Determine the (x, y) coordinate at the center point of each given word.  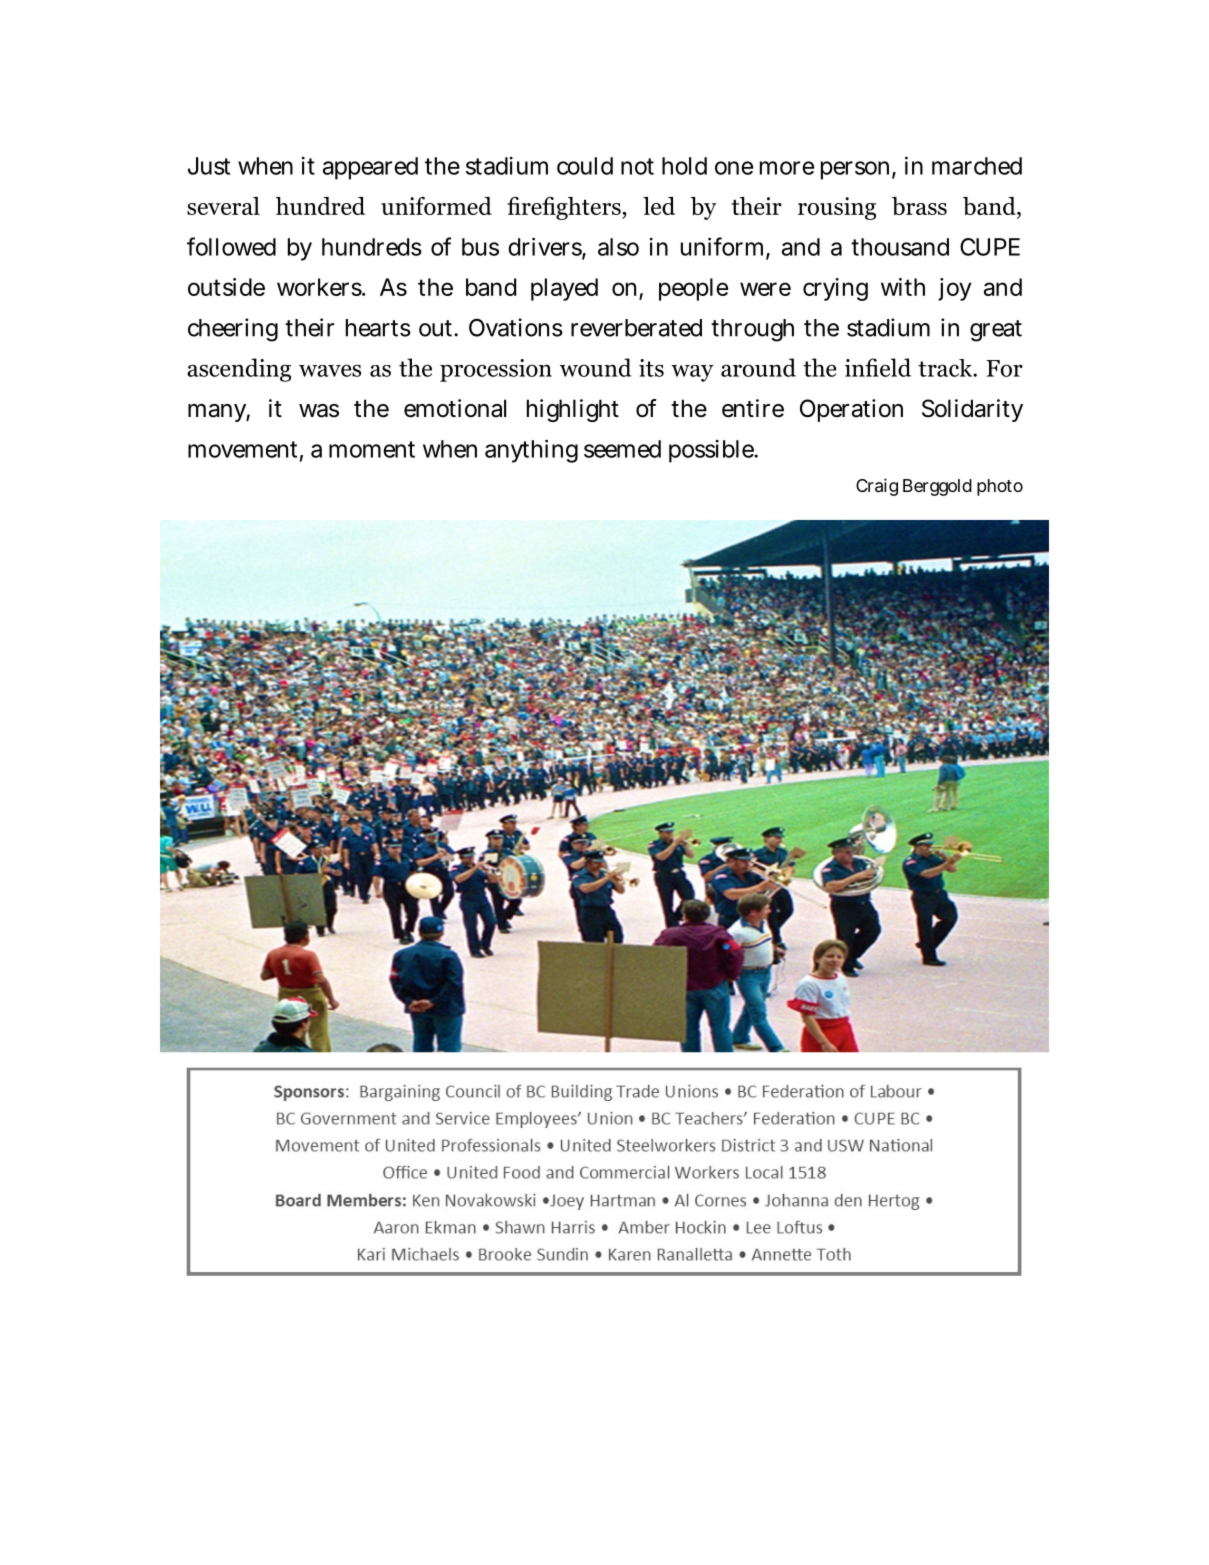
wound (595, 367)
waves (330, 370)
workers (319, 287)
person (855, 170)
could (585, 166)
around (758, 367)
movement (242, 449)
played (564, 289)
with (903, 287)
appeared (370, 168)
